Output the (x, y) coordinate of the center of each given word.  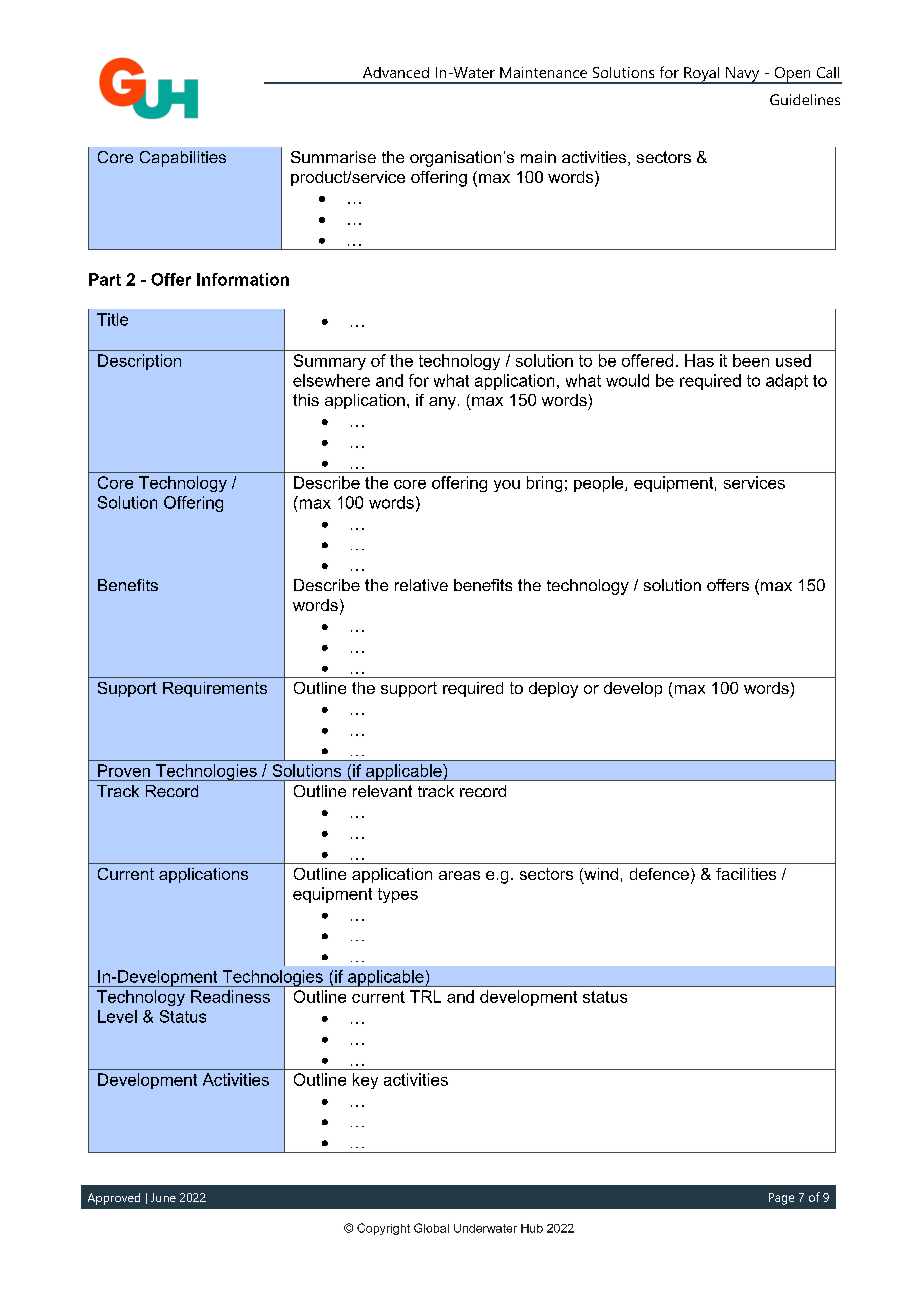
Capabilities (183, 159)
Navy (743, 75)
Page (781, 1199)
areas (459, 875)
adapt (787, 382)
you (507, 486)
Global (431, 1228)
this (306, 400)
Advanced (396, 72)
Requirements (215, 689)
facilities (746, 874)
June (163, 1197)
